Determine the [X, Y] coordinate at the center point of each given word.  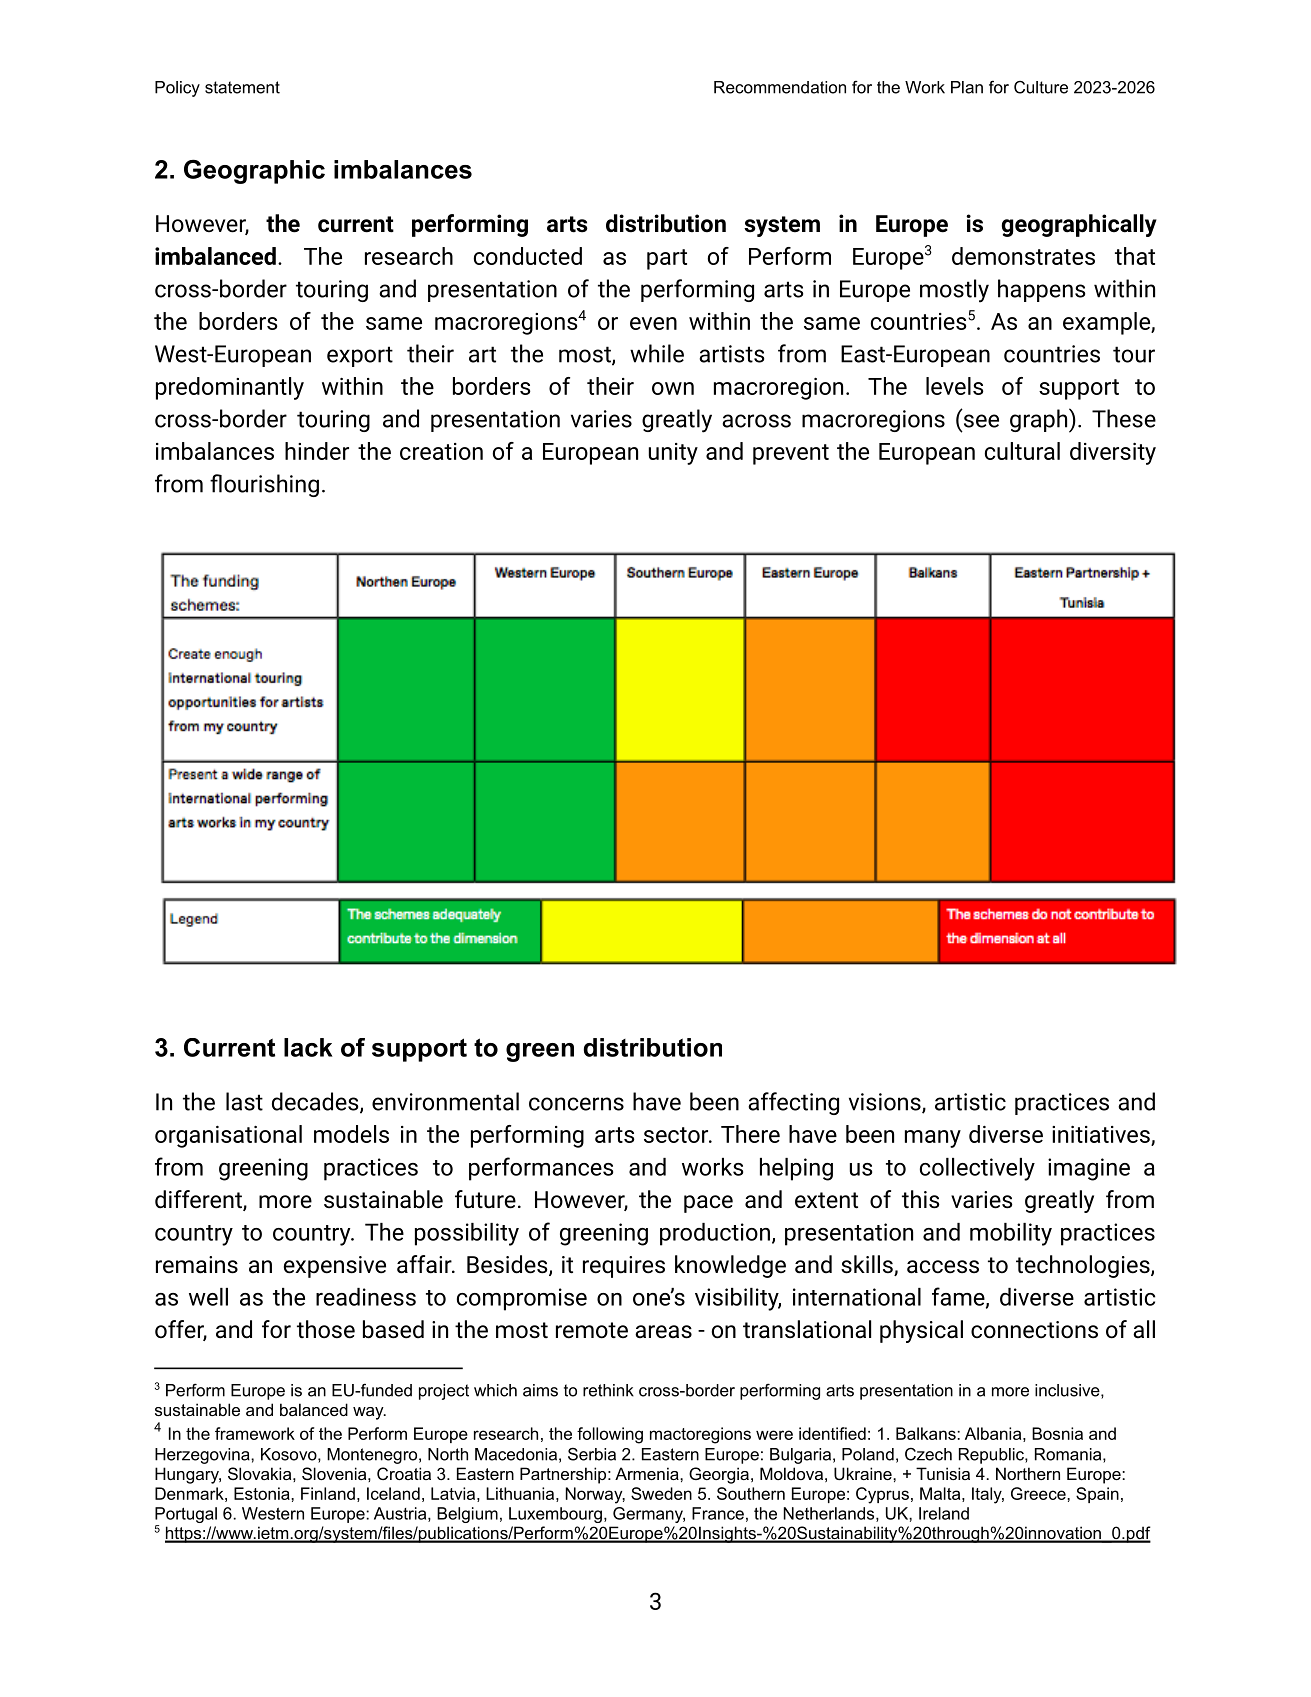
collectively [977, 1169]
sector [677, 1135]
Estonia [263, 1493]
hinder [317, 451]
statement [242, 87]
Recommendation [780, 87]
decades [316, 1102]
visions [886, 1103]
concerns [576, 1104]
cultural [1022, 451]
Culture [1041, 87]
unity [673, 454]
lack [308, 1047]
